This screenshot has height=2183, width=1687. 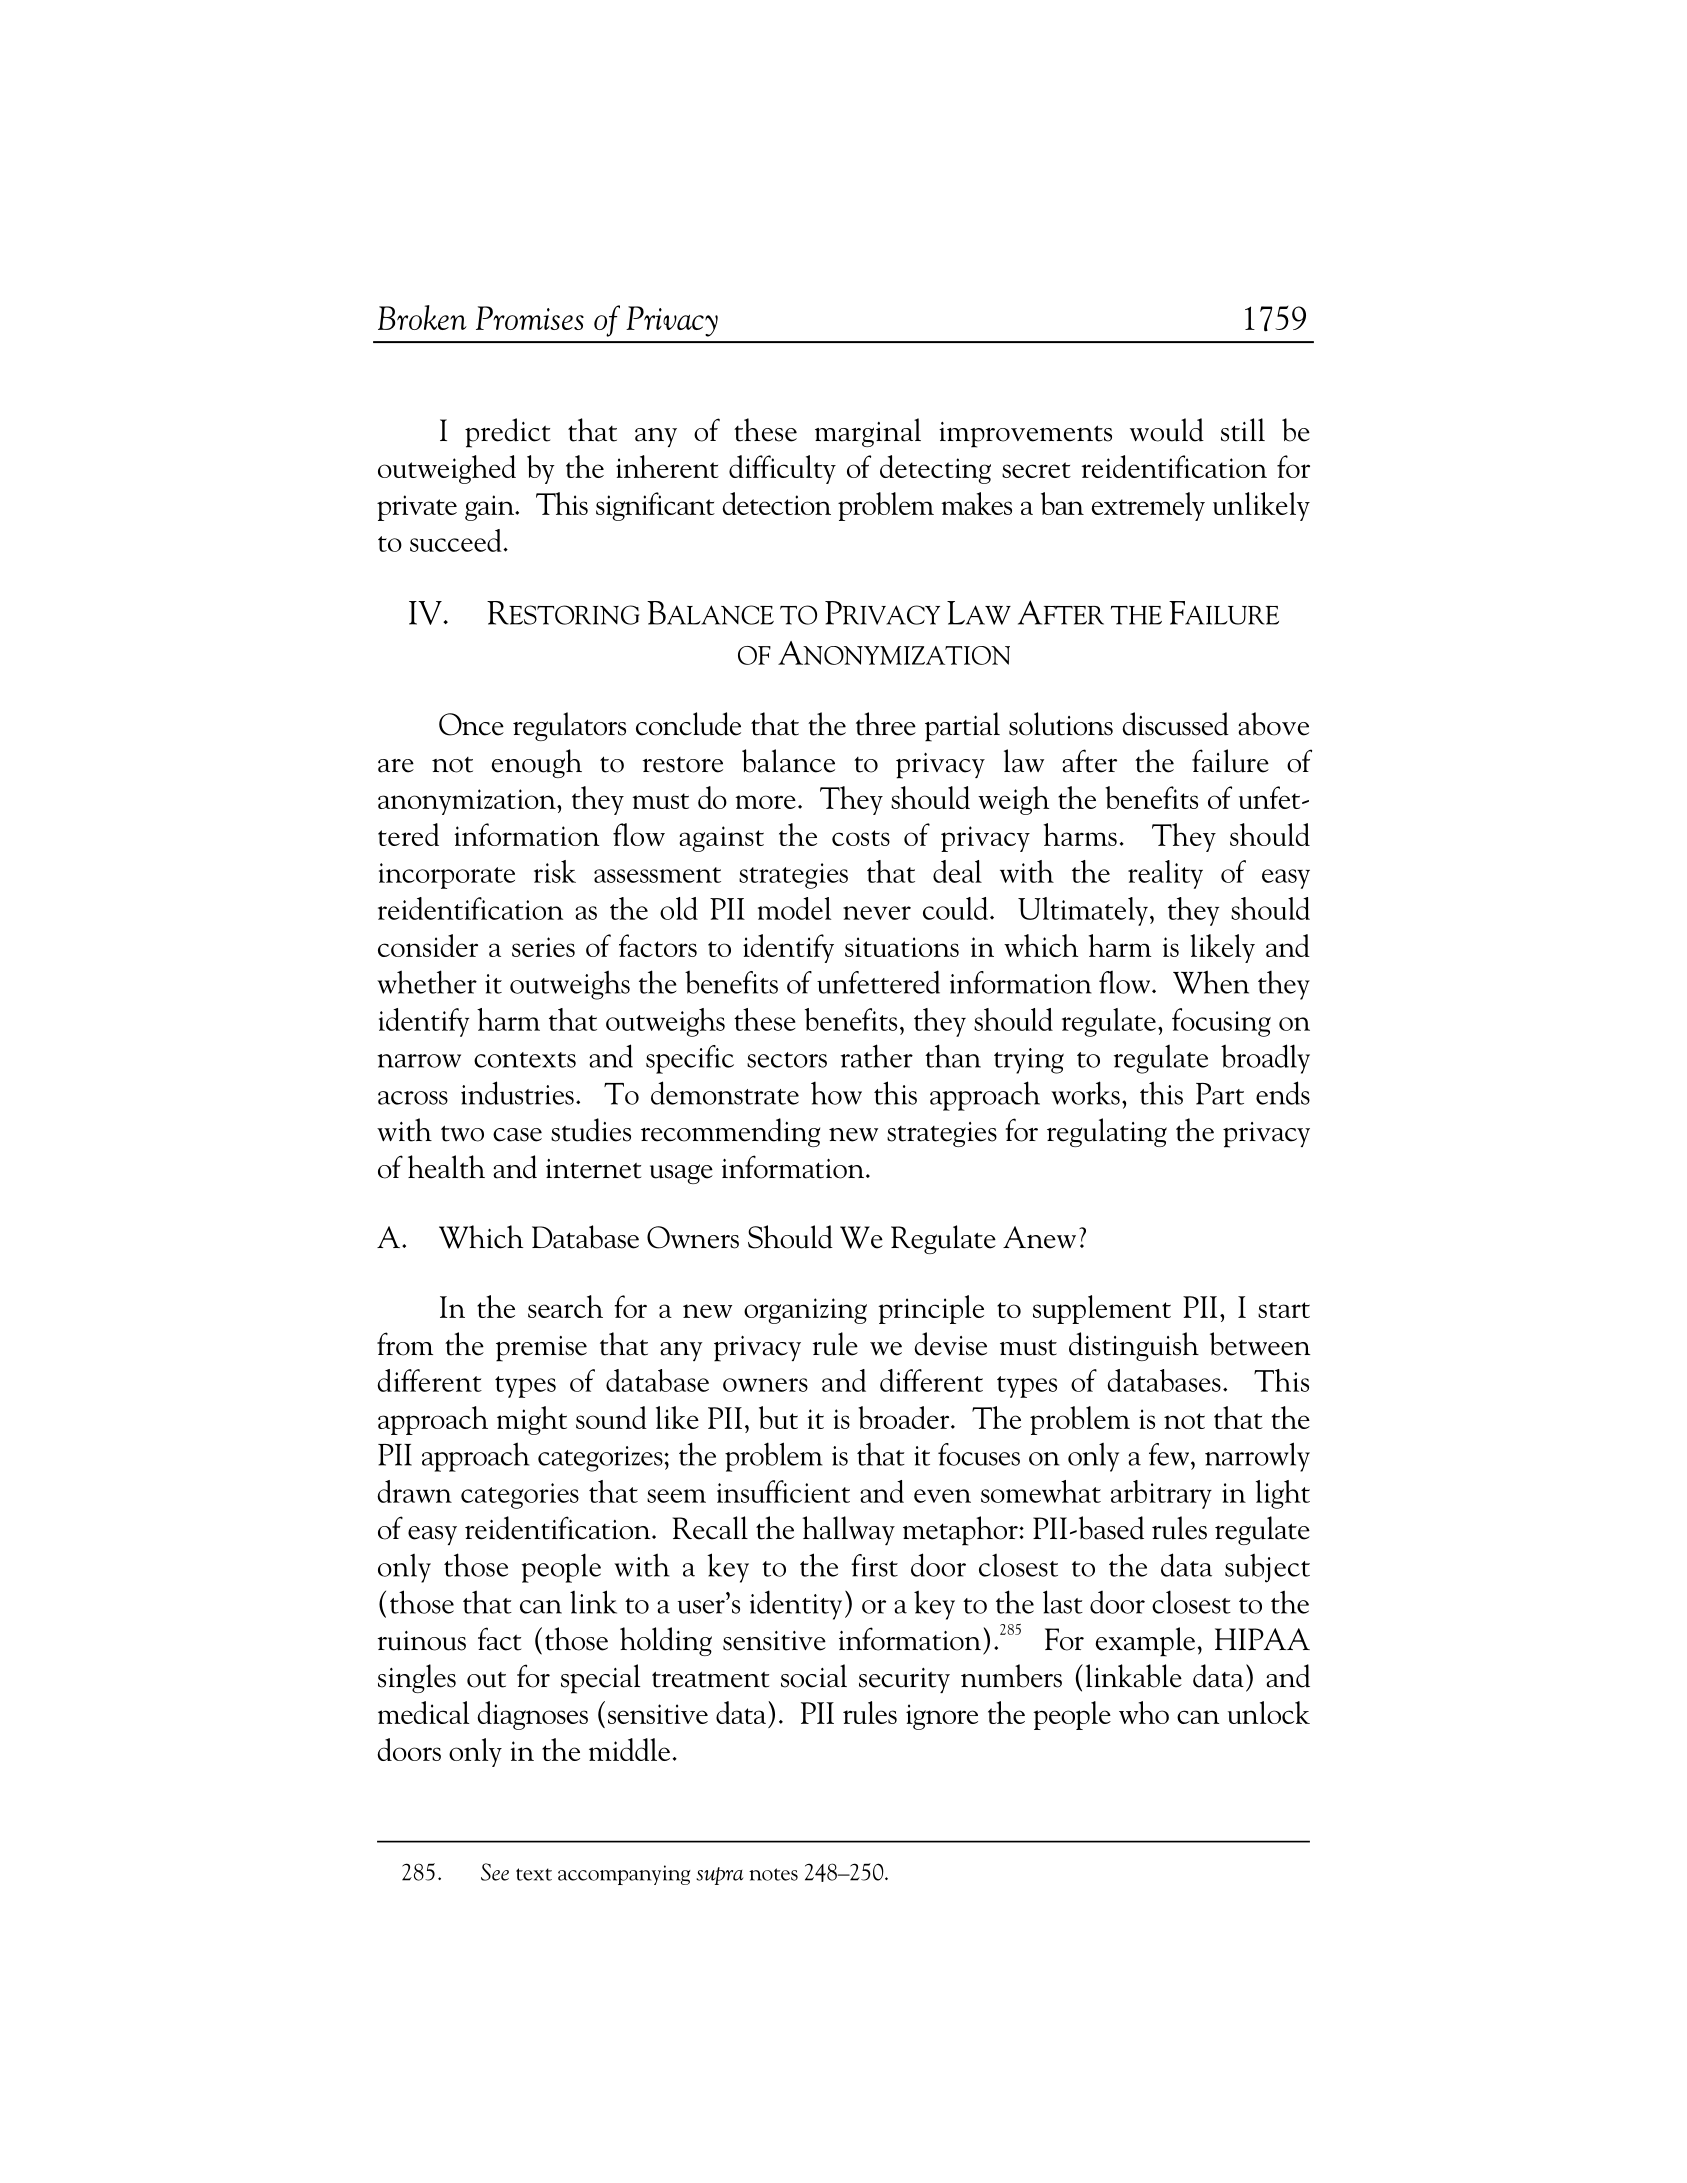 What do you see at coordinates (836, 1093) in the screenshot?
I see `how` at bounding box center [836, 1093].
